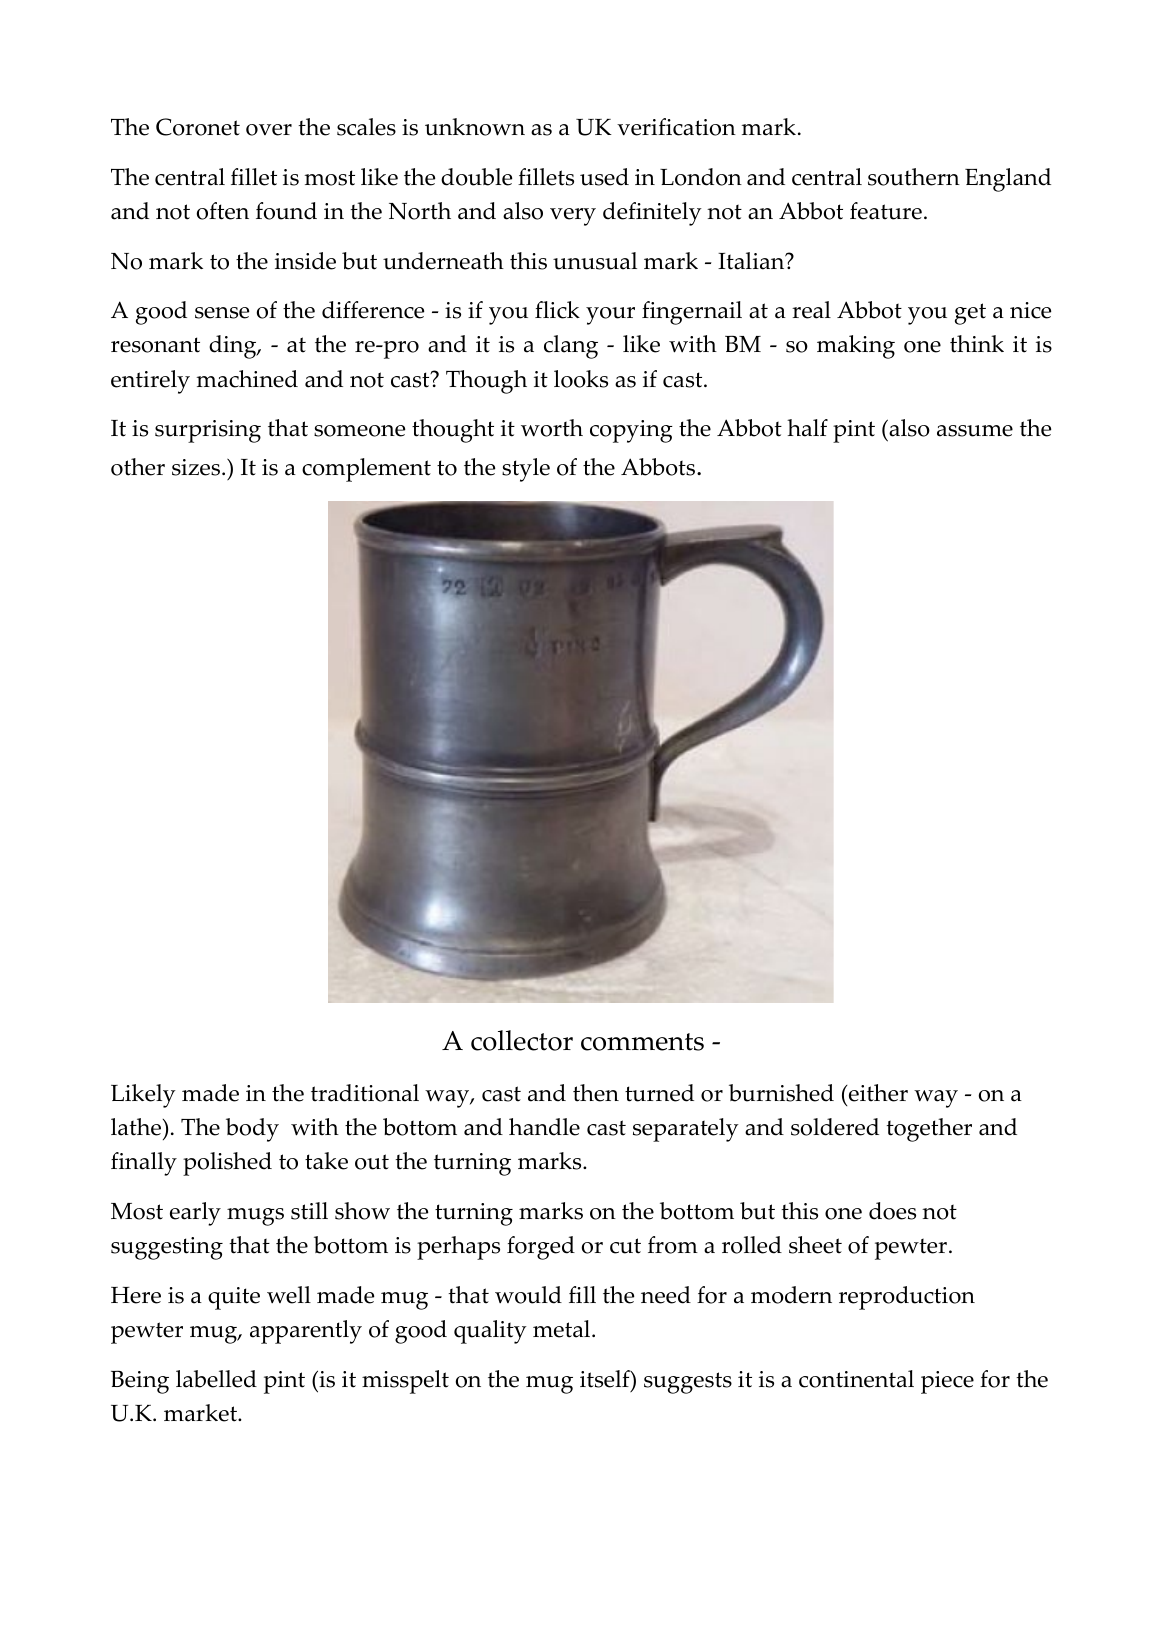  Describe the element at coordinates (269, 130) in the screenshot. I see `over` at that location.
